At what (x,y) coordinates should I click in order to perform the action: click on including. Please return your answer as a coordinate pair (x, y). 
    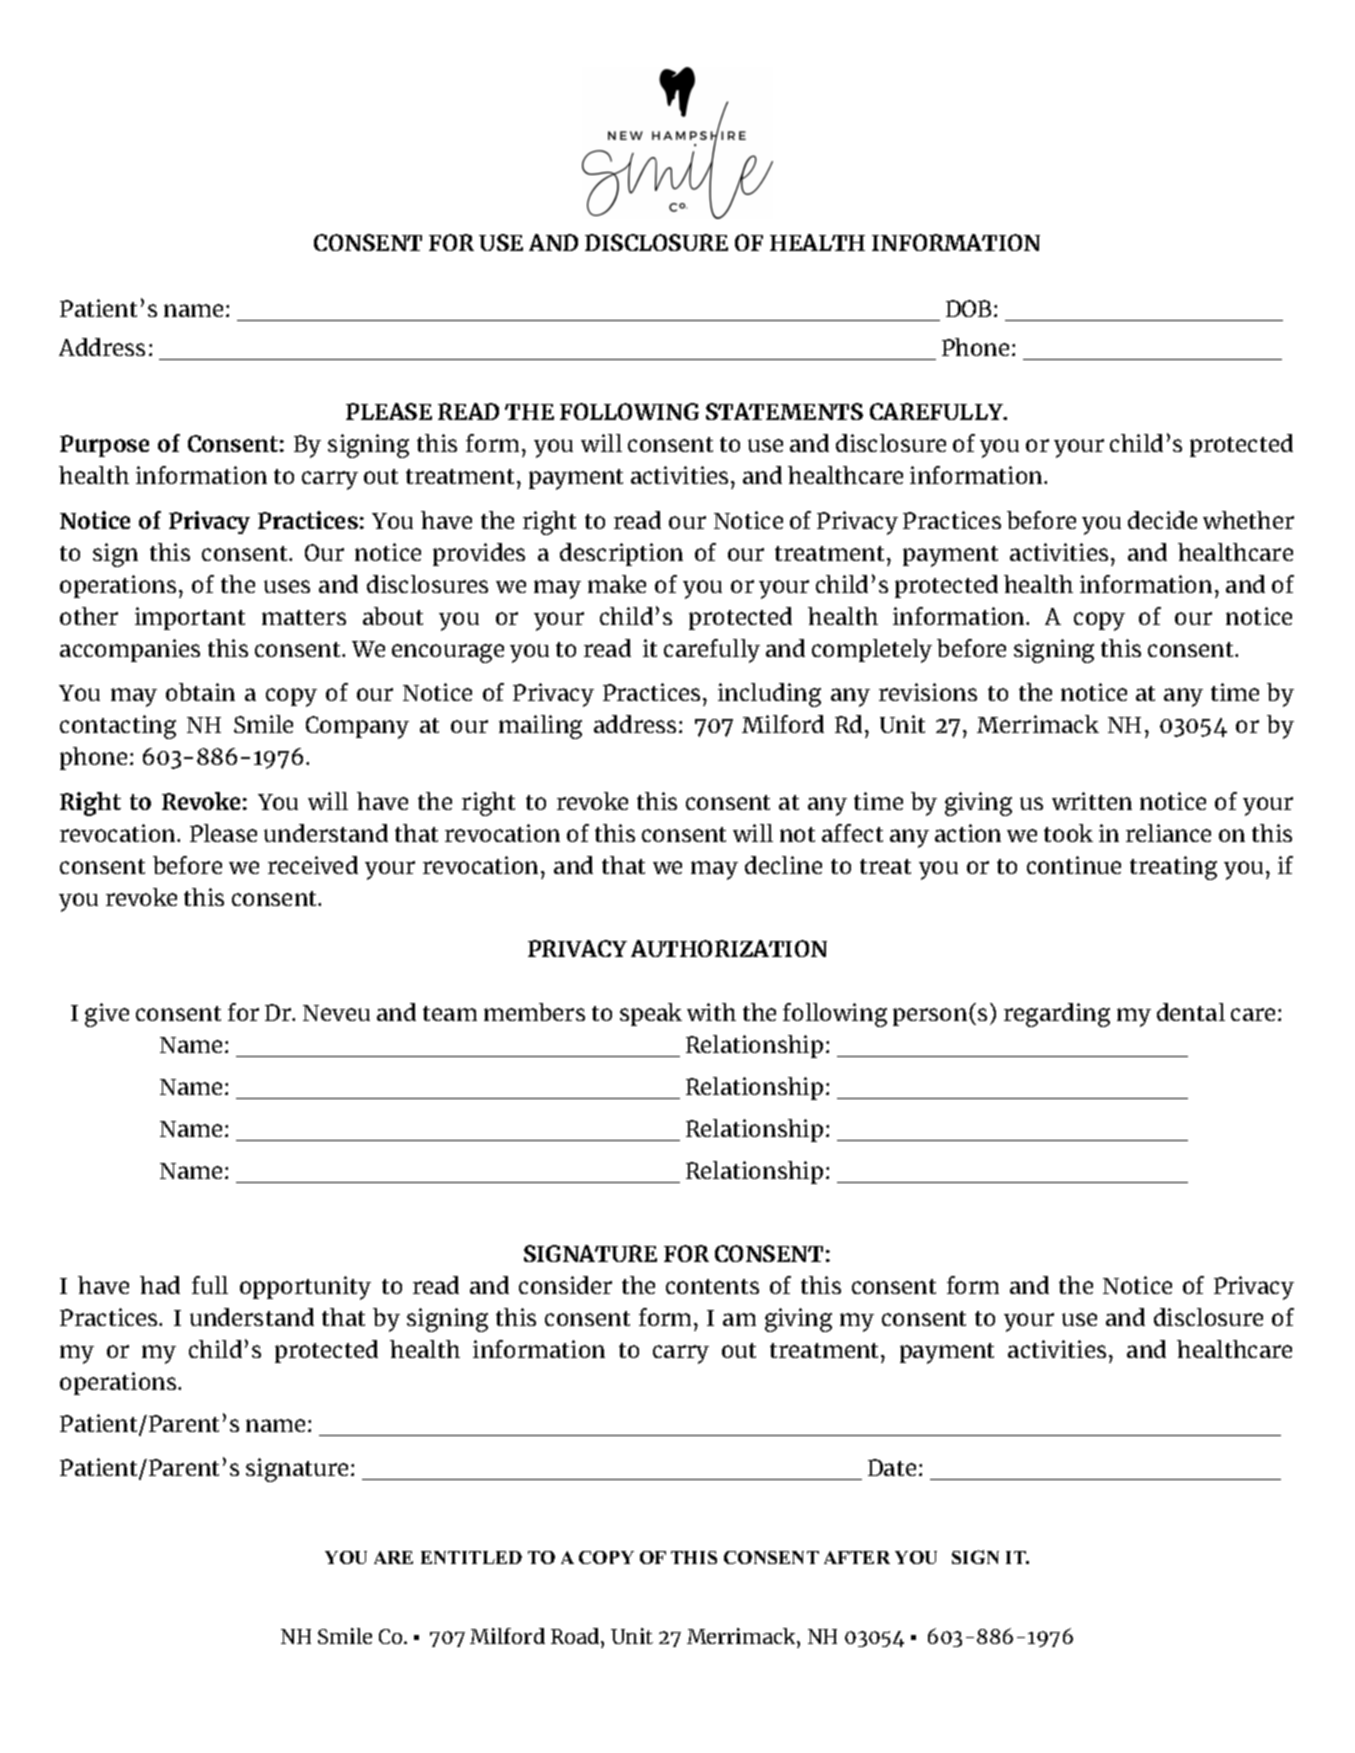
    Looking at the image, I should click on (769, 695).
